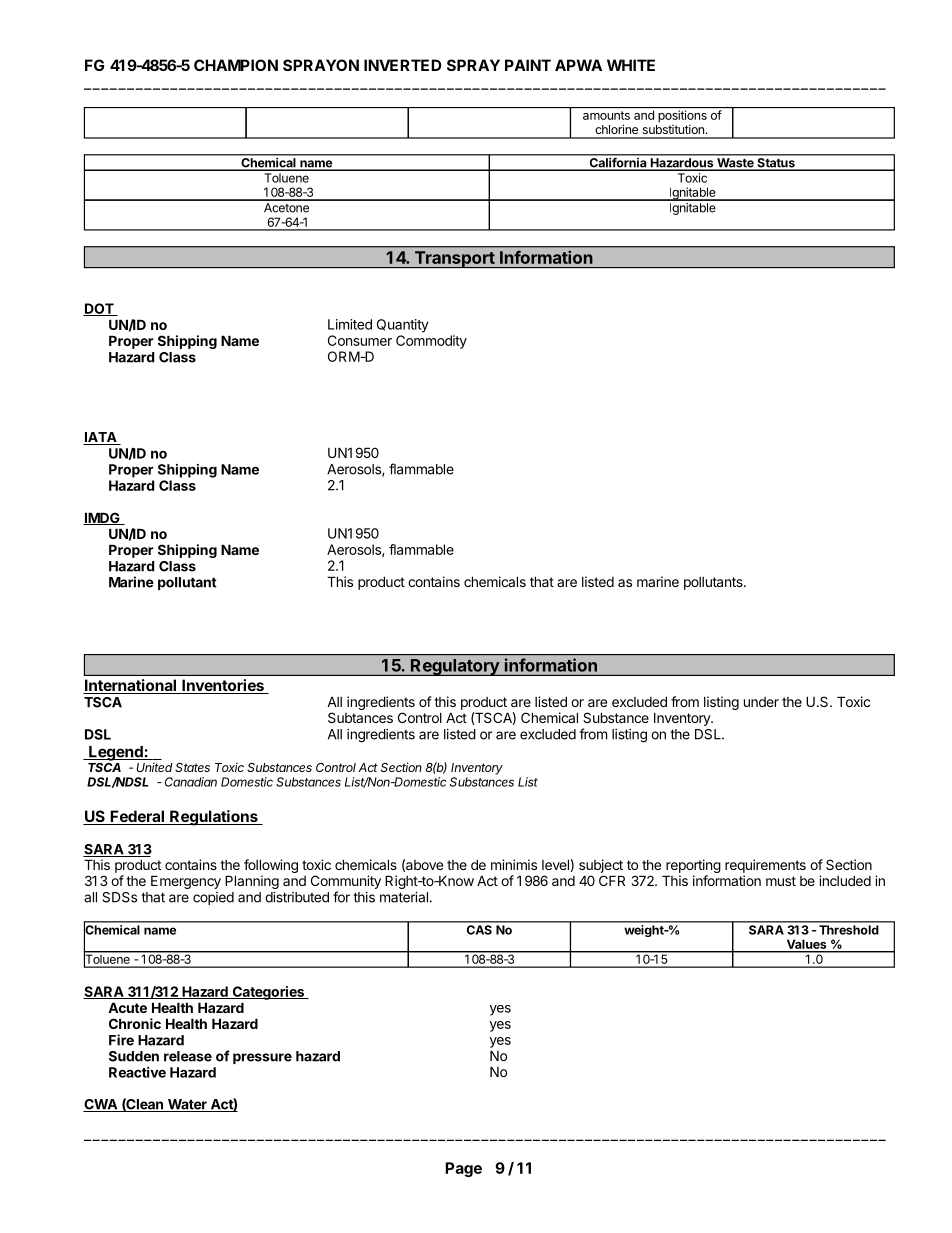 This page has height=1233, width=952. Describe the element at coordinates (99, 309) in the page. I see `DOT` at that location.
